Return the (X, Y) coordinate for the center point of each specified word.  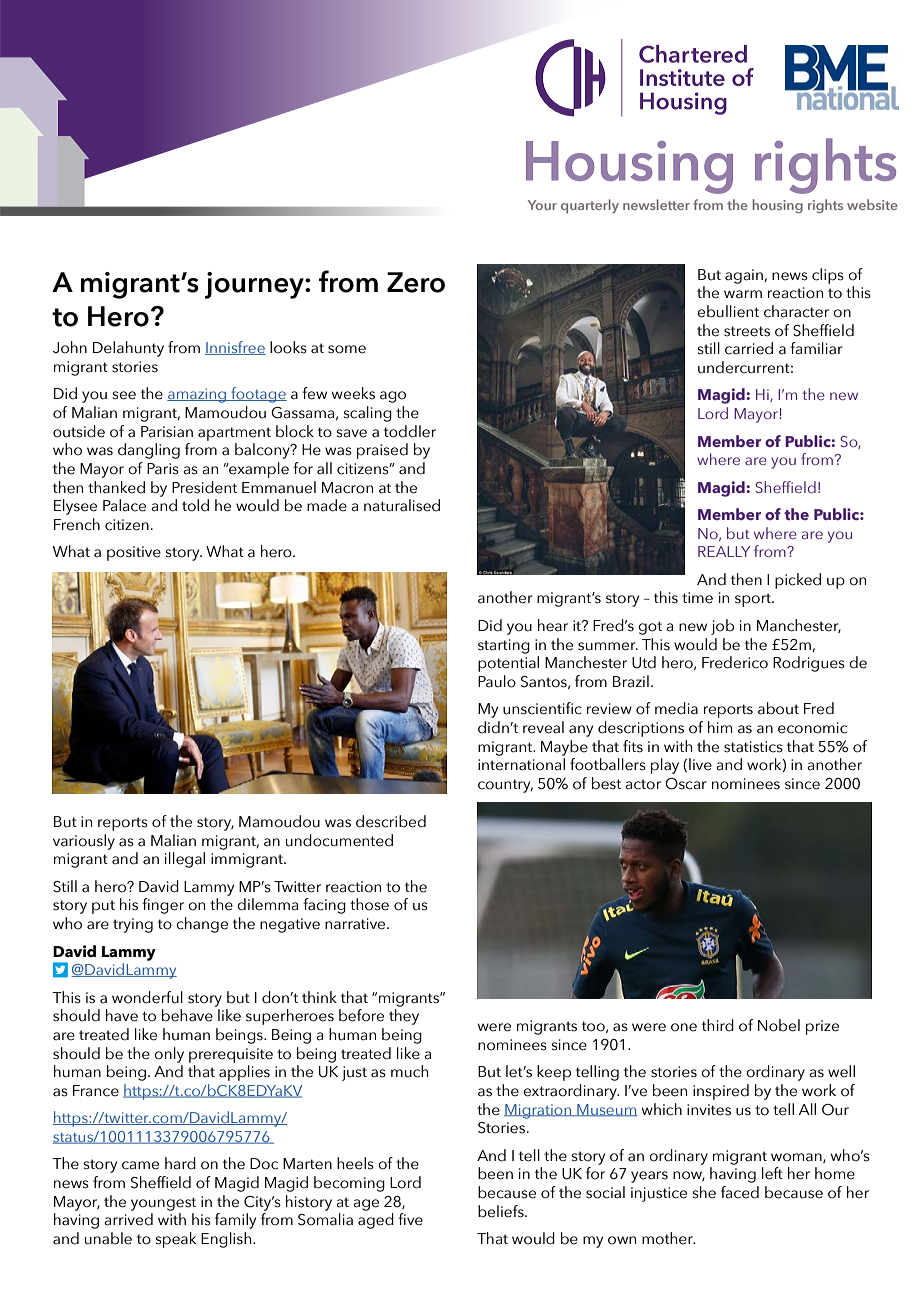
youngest (163, 1204)
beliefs (502, 1211)
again (745, 276)
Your (542, 205)
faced (740, 1192)
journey (255, 285)
